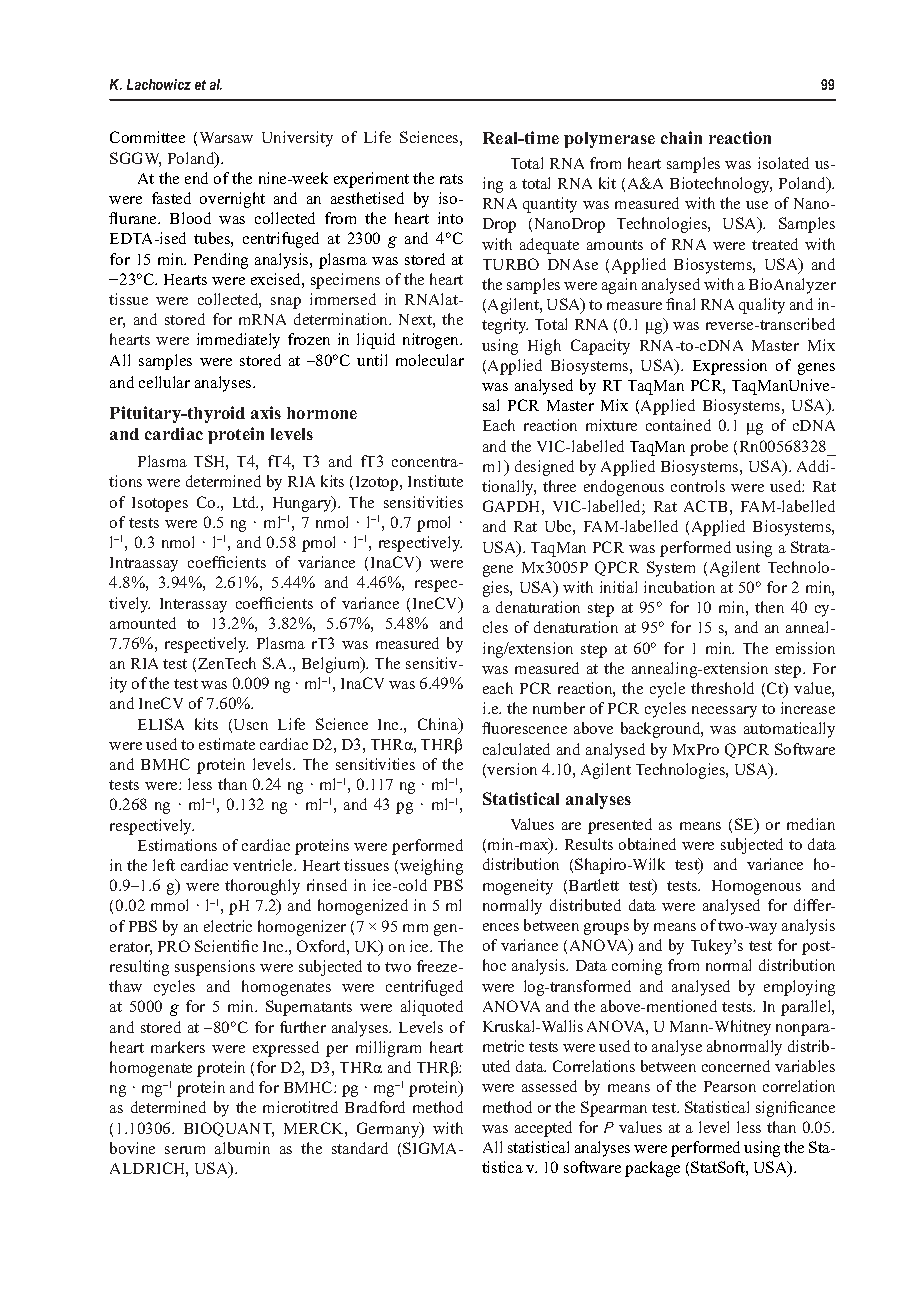  What do you see at coordinates (783, 163) in the screenshot?
I see `isolated` at bounding box center [783, 163].
